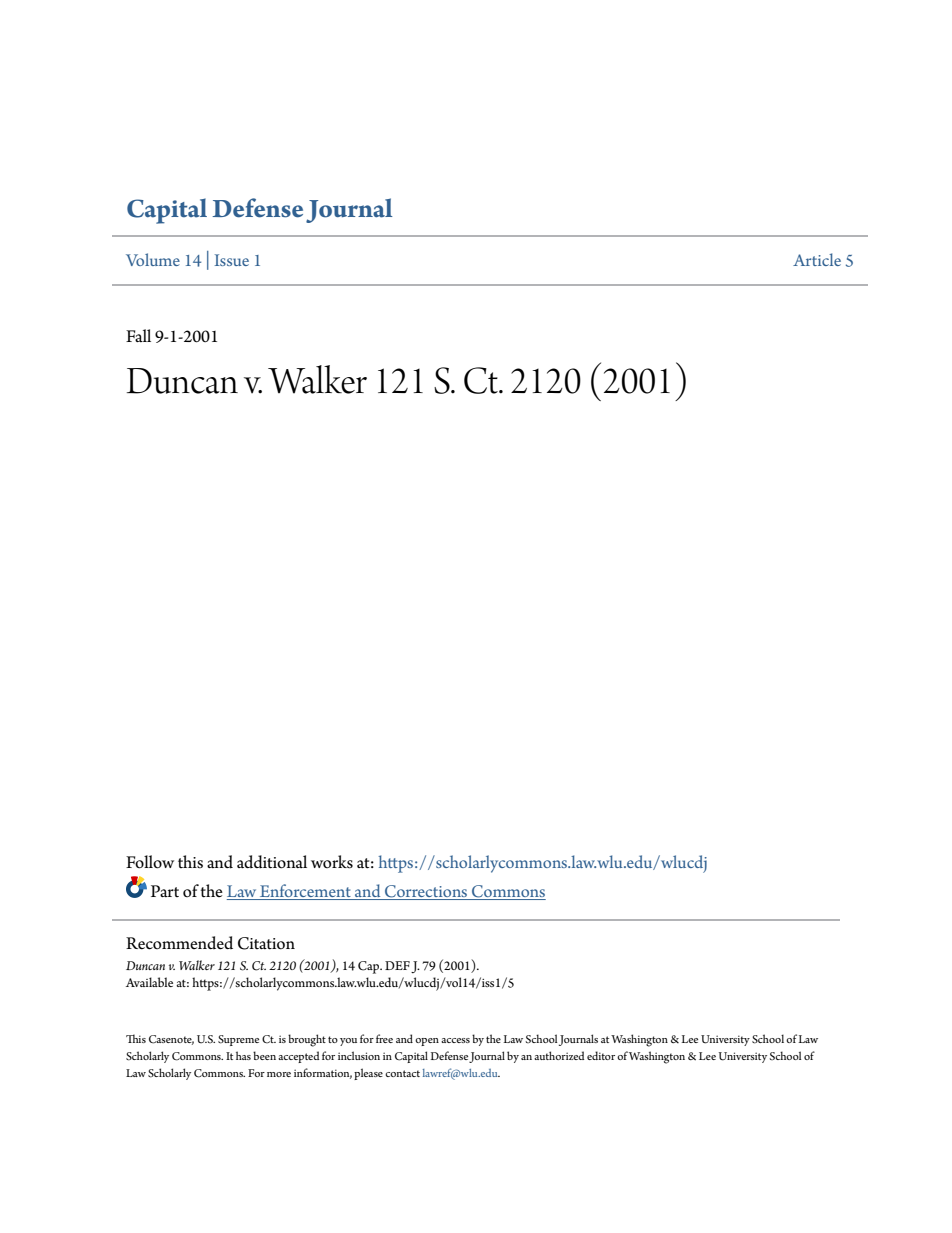 Image resolution: width=952 pixels, height=1233 pixels. What do you see at coordinates (426, 892) in the image?
I see `Corrections` at bounding box center [426, 892].
